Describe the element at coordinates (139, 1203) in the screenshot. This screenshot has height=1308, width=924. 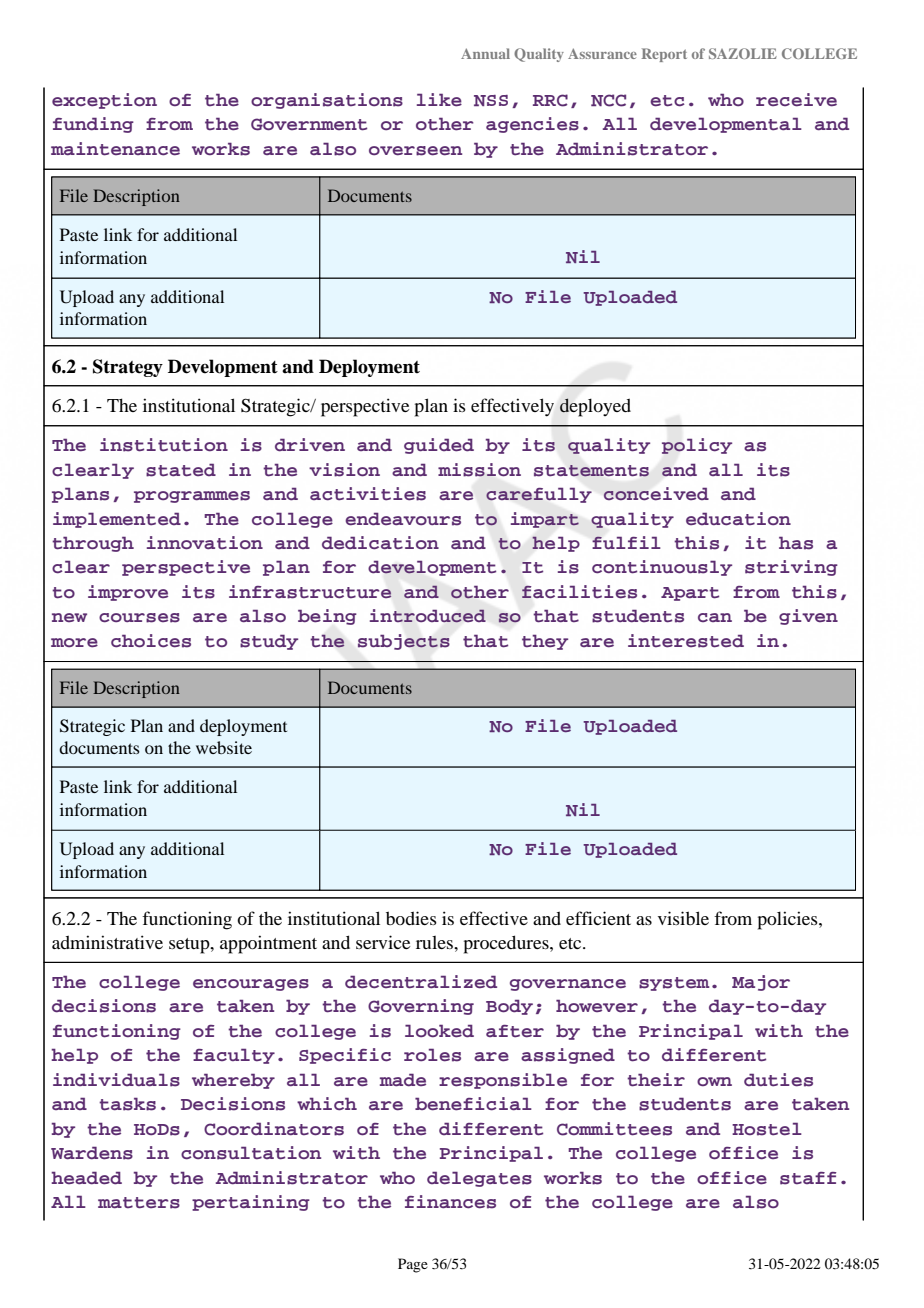
I see `matters` at that location.
